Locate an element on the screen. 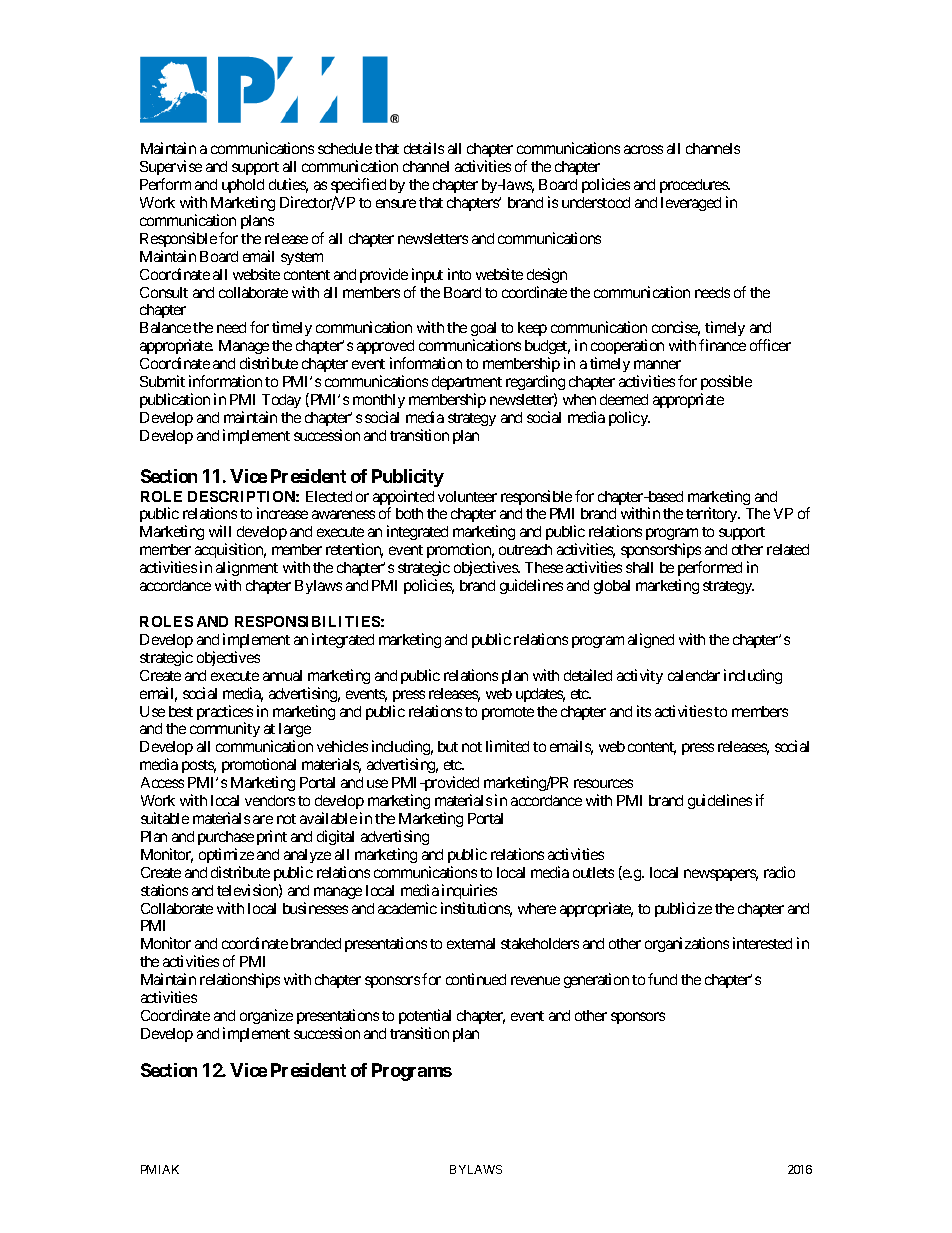 This screenshot has height=1233, width=952. outreach is located at coordinates (525, 549).
